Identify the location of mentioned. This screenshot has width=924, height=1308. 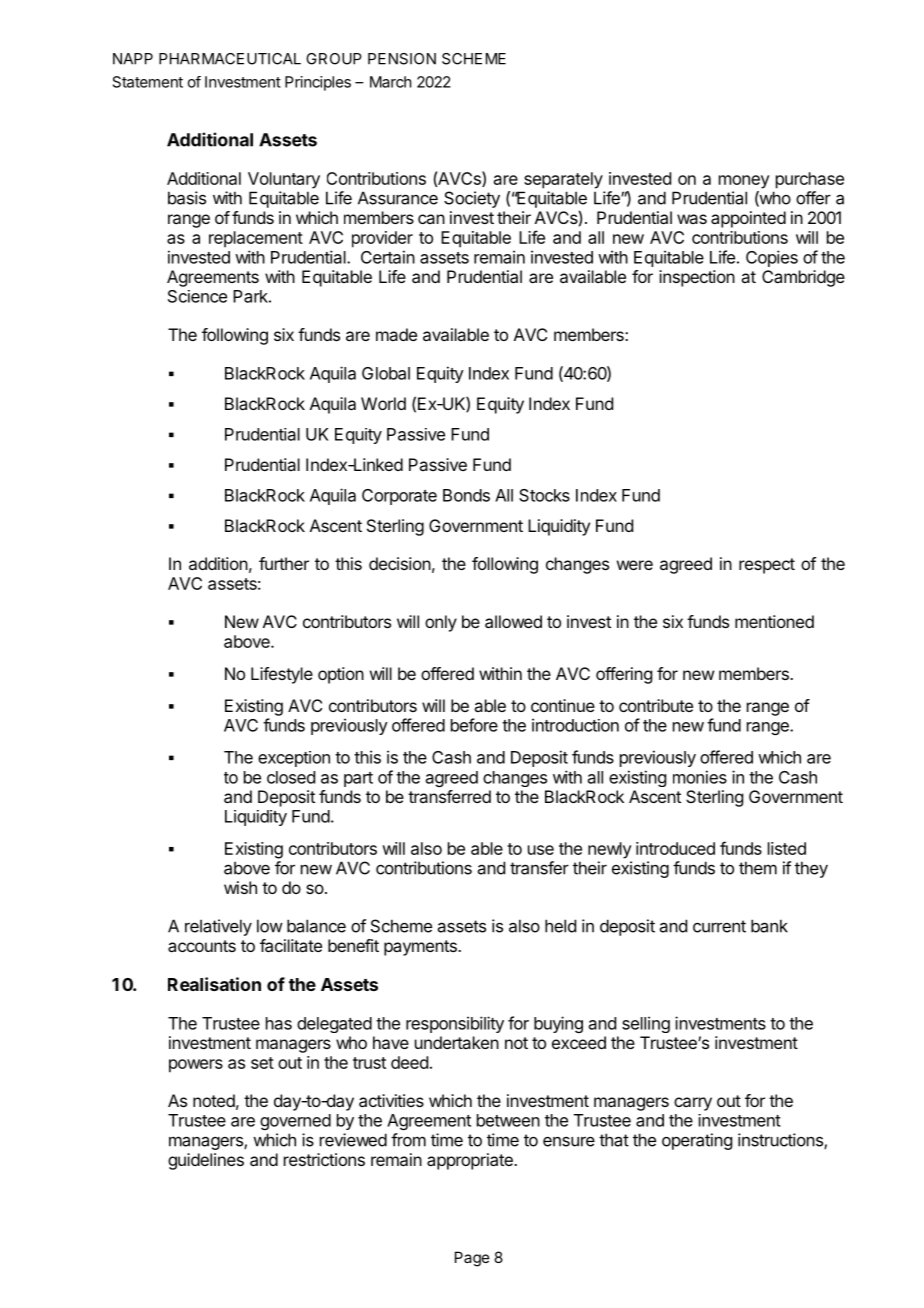
(774, 621).
